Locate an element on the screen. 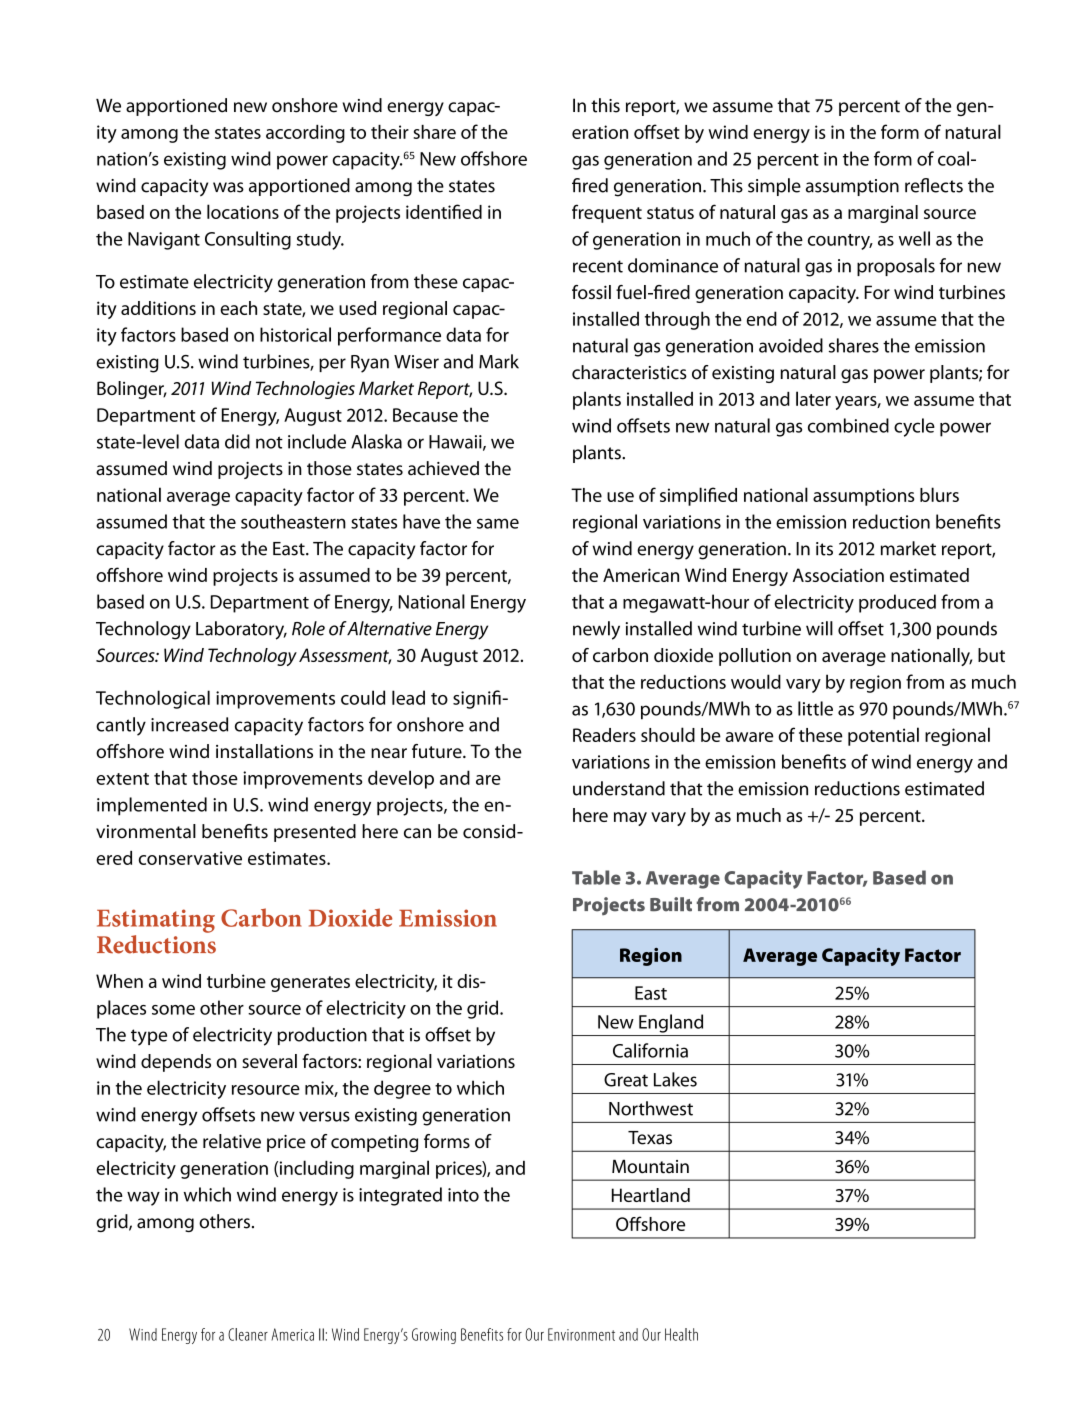 This screenshot has width=1088, height=1409. well is located at coordinates (914, 238).
